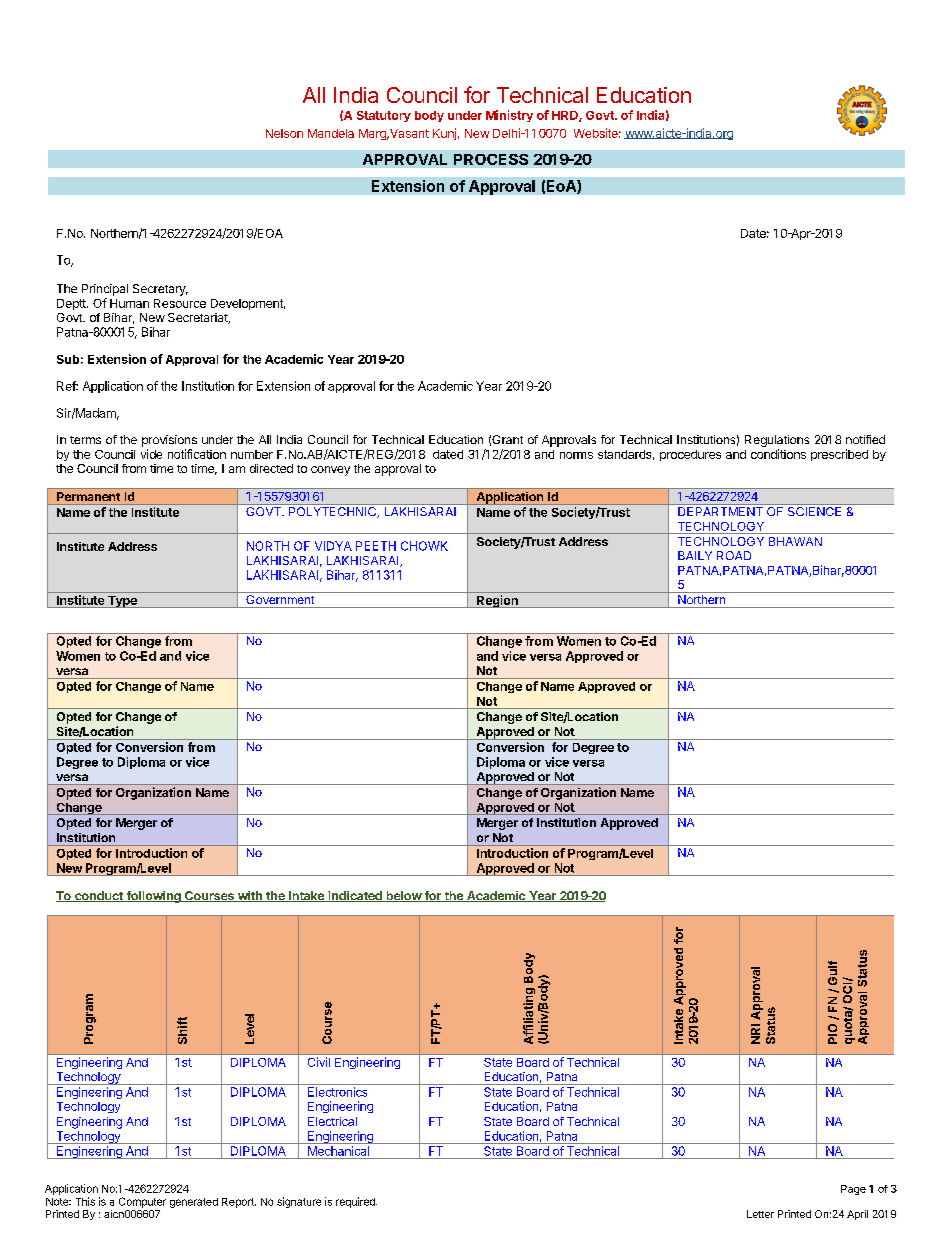  Describe the element at coordinates (491, 159) in the screenshot. I see `PROCESS` at that location.
